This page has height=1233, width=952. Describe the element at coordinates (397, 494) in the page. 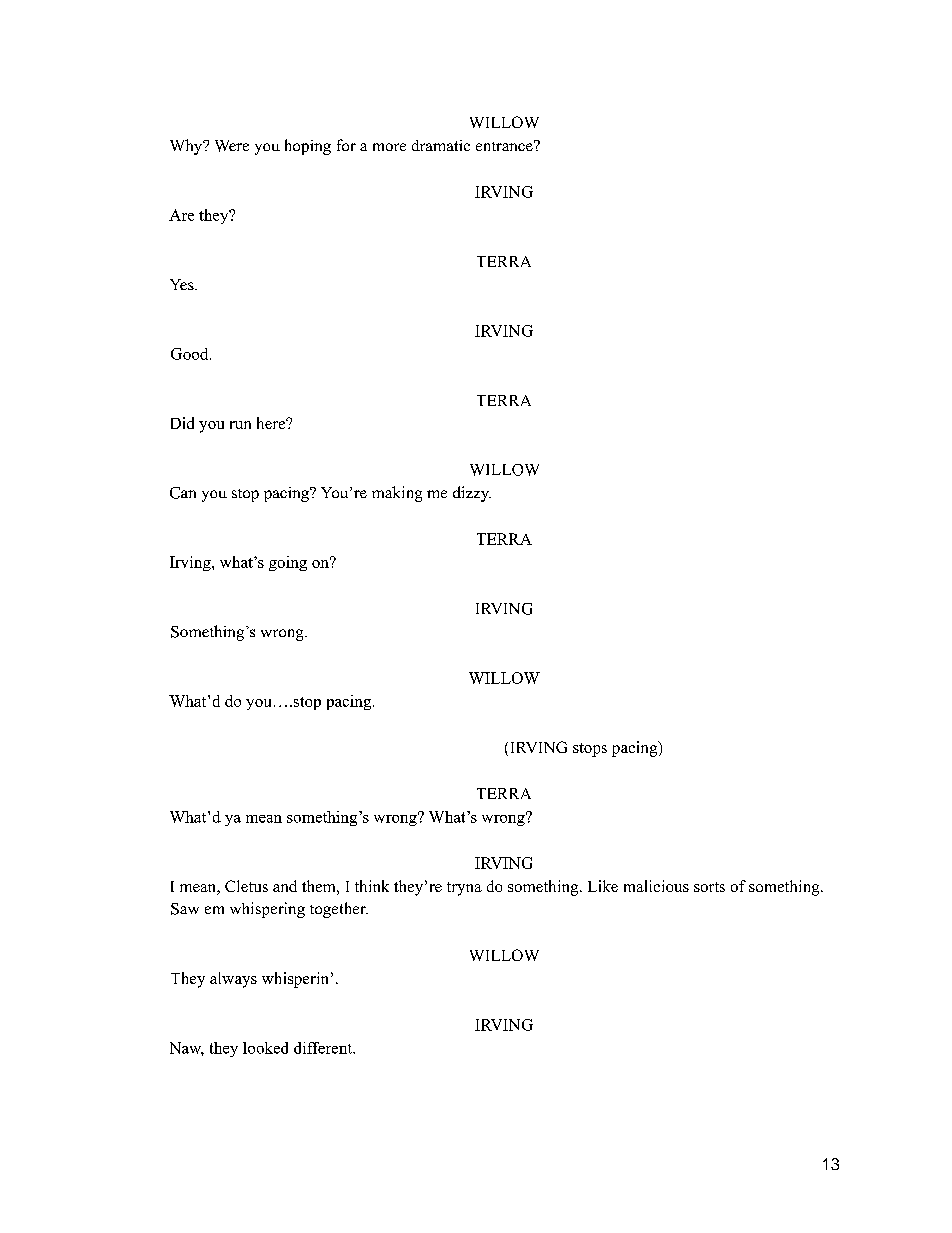

I see `making` at that location.
